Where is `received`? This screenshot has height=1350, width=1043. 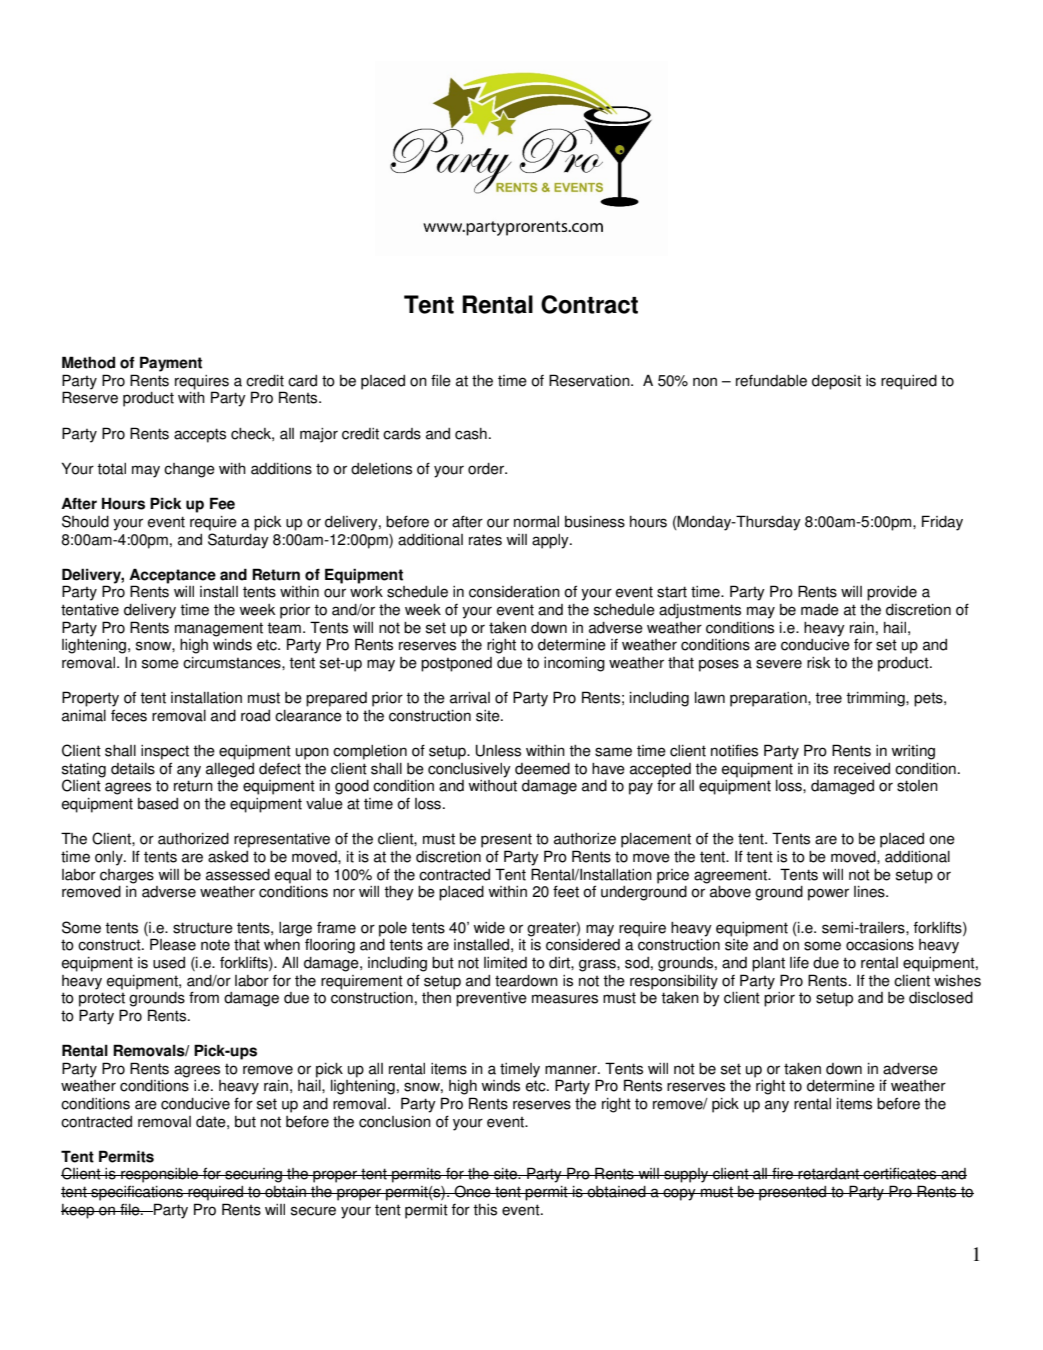
received is located at coordinates (862, 769).
